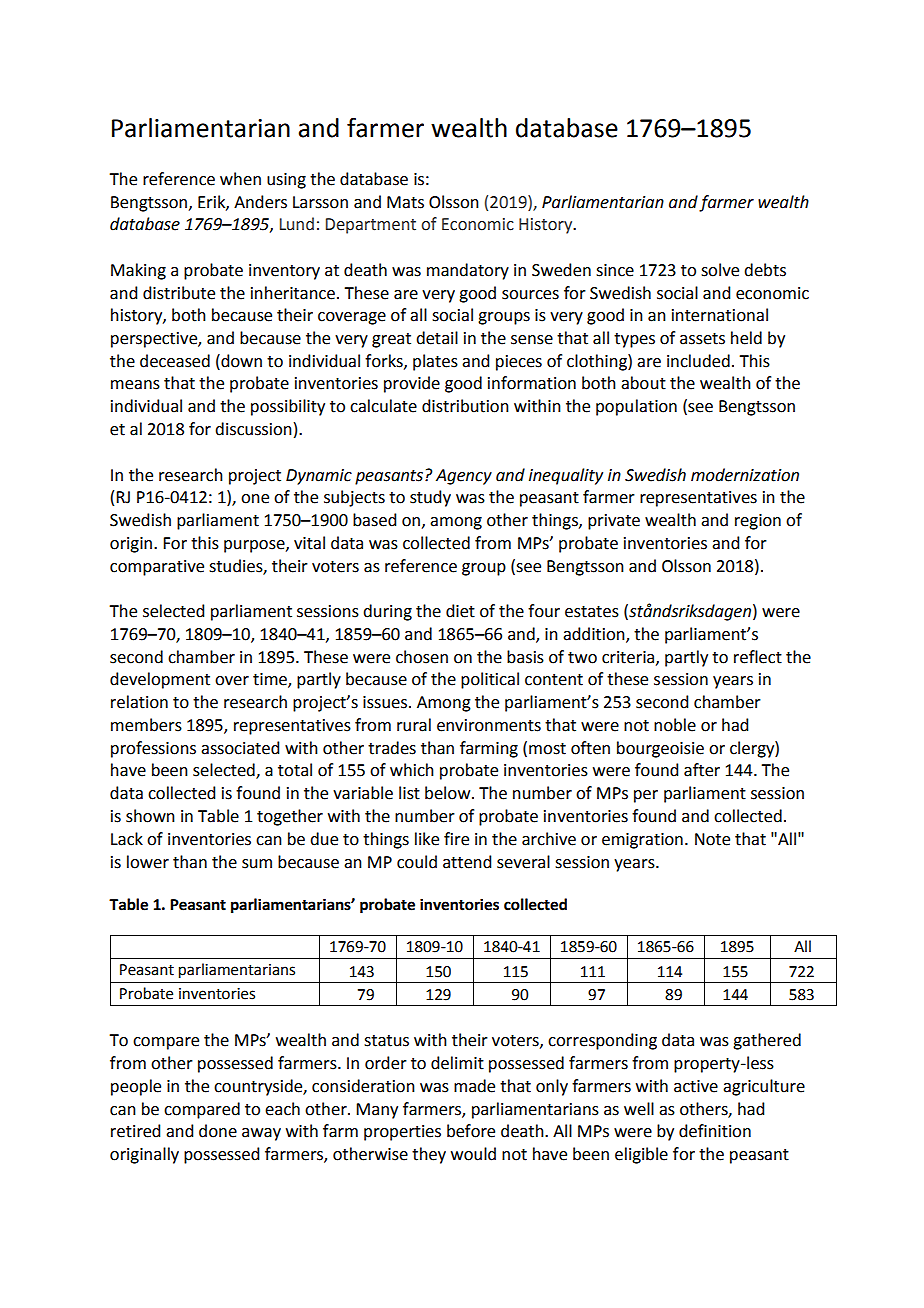 The height and width of the screenshot is (1308, 924). I want to click on before, so click(471, 1131).
